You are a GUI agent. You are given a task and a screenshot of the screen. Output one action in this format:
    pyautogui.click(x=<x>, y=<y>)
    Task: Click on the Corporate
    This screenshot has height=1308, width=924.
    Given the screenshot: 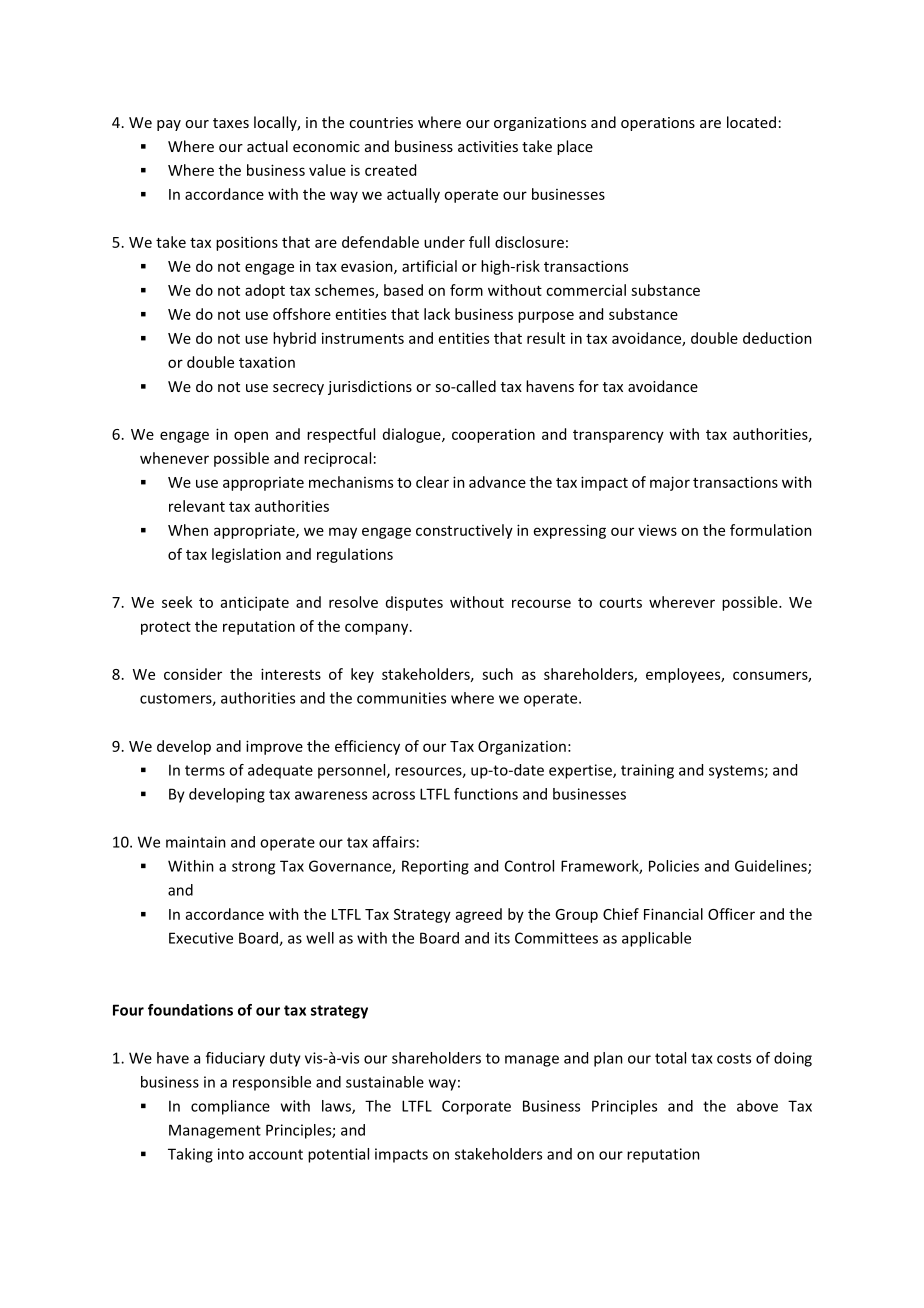 What is the action you would take?
    pyautogui.click(x=476, y=1107)
